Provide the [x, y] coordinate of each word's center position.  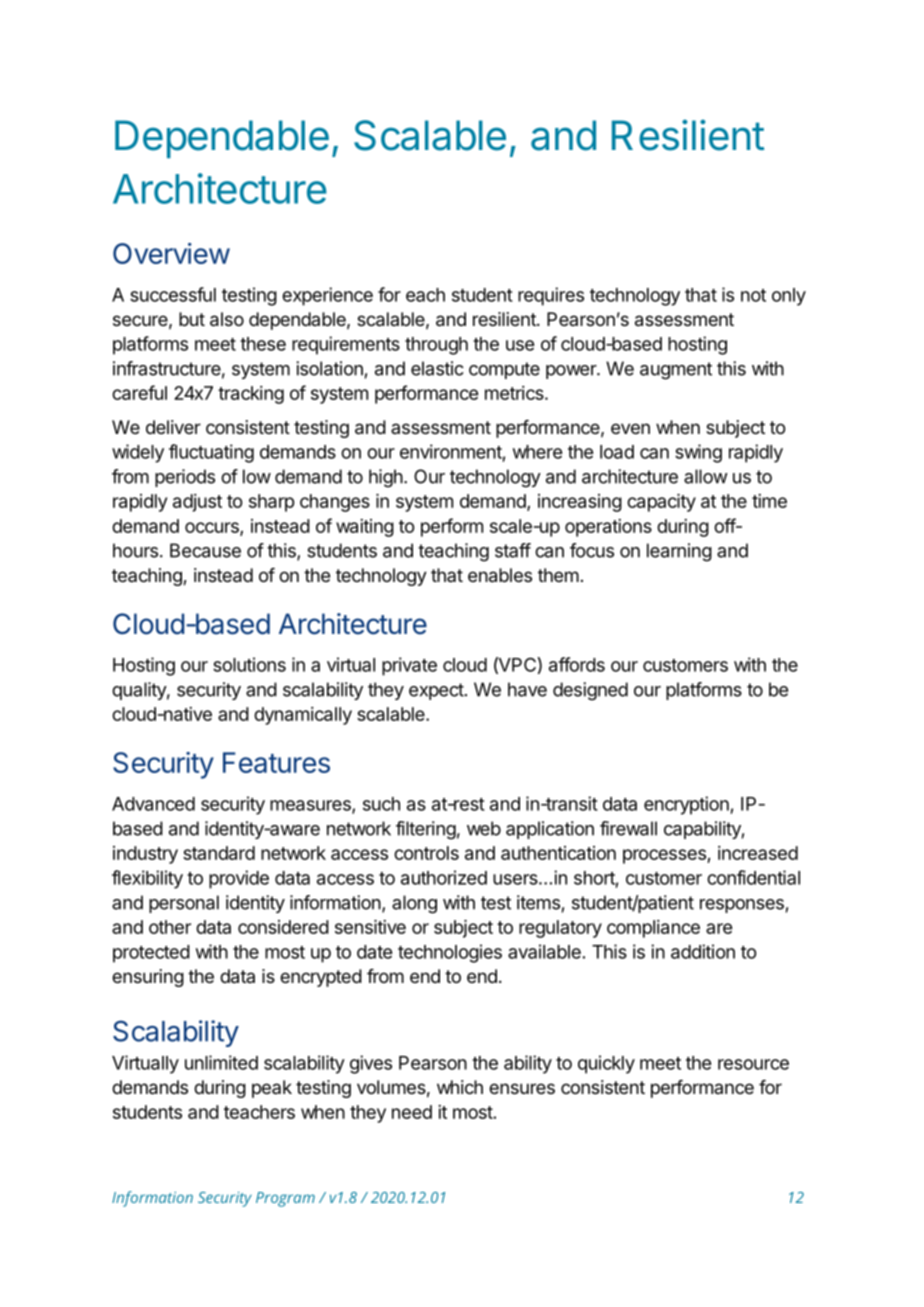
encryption [687, 805]
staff [513, 550]
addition [703, 951]
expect [436, 691]
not [753, 295]
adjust [197, 503]
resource [753, 1064]
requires [551, 296]
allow [706, 476]
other [170, 927]
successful [173, 294]
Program [285, 1199]
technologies [450, 953]
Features [276, 762]
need [412, 1112]
